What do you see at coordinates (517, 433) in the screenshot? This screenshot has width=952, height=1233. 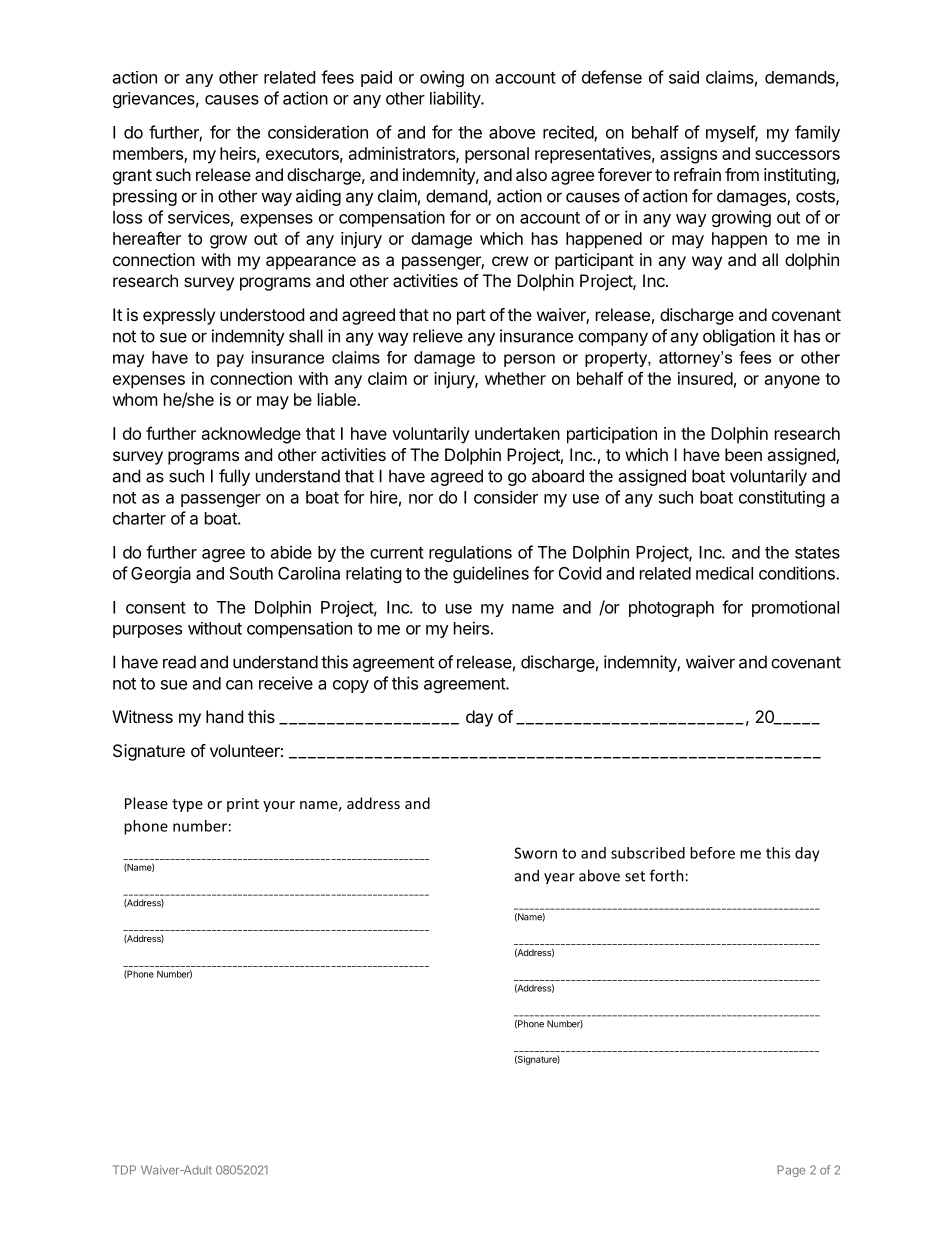 I see `undertaken` at bounding box center [517, 433].
